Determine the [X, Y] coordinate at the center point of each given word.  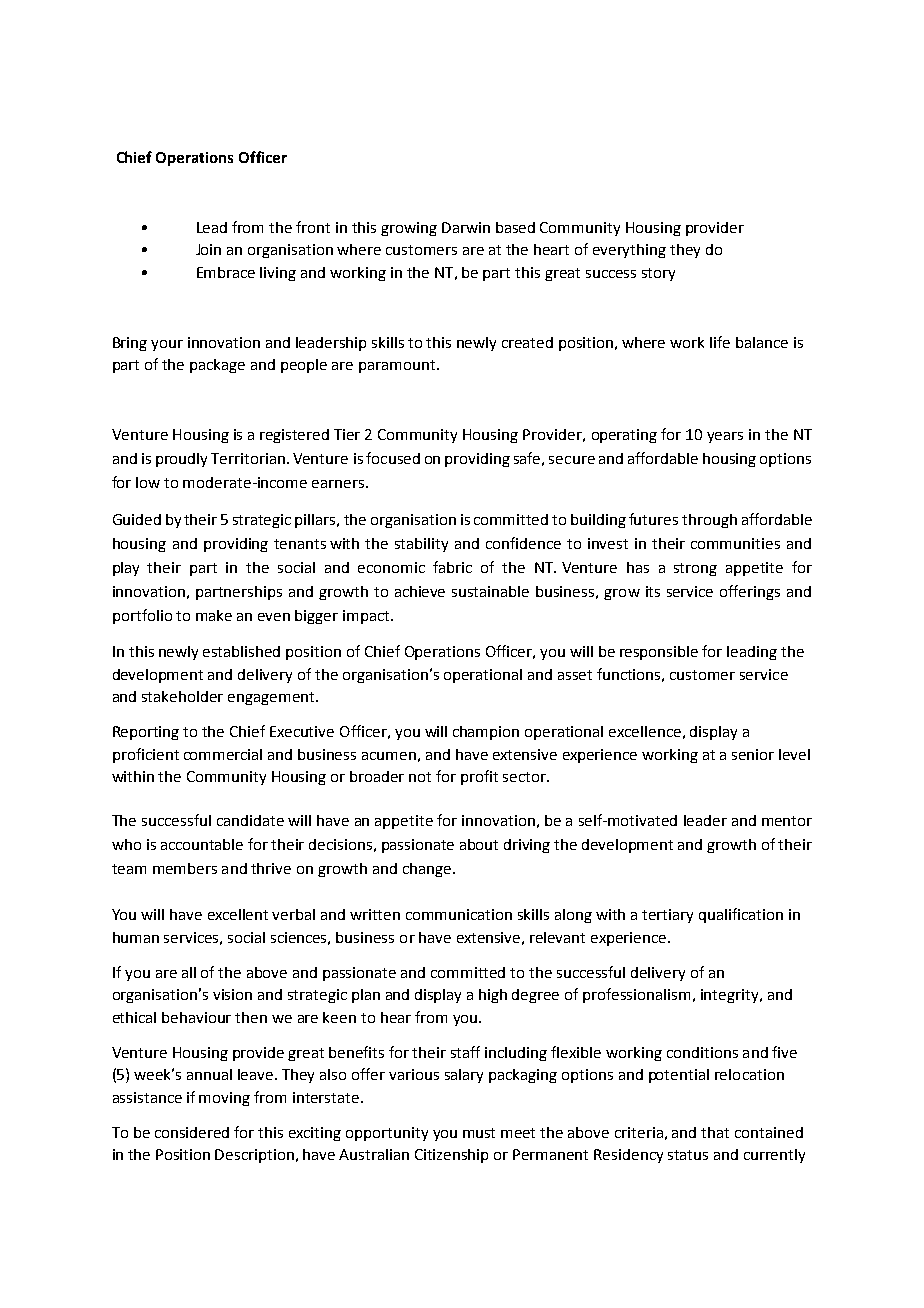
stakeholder [182, 696]
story [658, 274]
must [479, 1133]
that [715, 1132]
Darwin [466, 227]
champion [486, 733]
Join [208, 249]
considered [192, 1132]
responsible [659, 653]
